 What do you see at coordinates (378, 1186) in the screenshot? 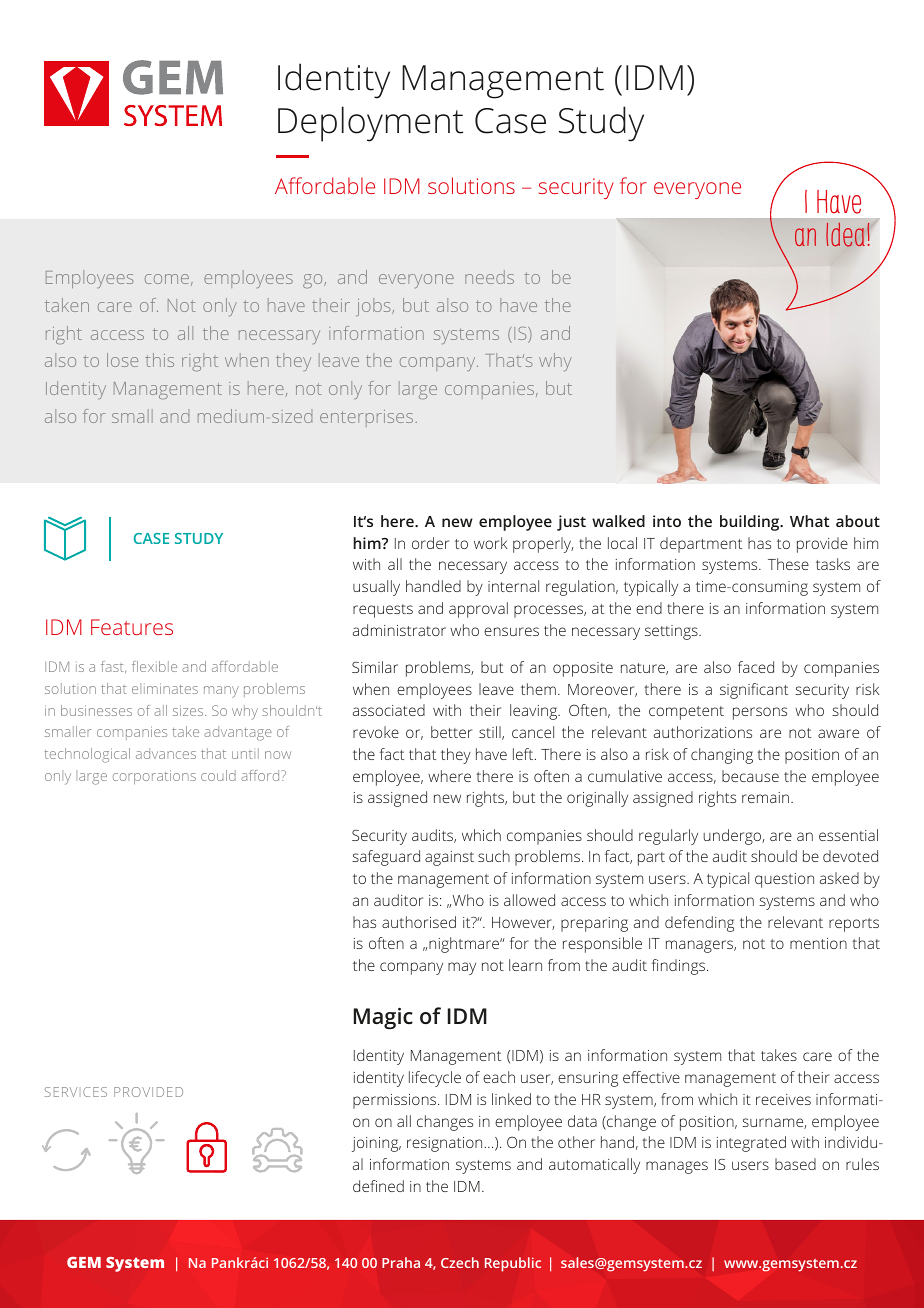
I see `defined` at bounding box center [378, 1186].
